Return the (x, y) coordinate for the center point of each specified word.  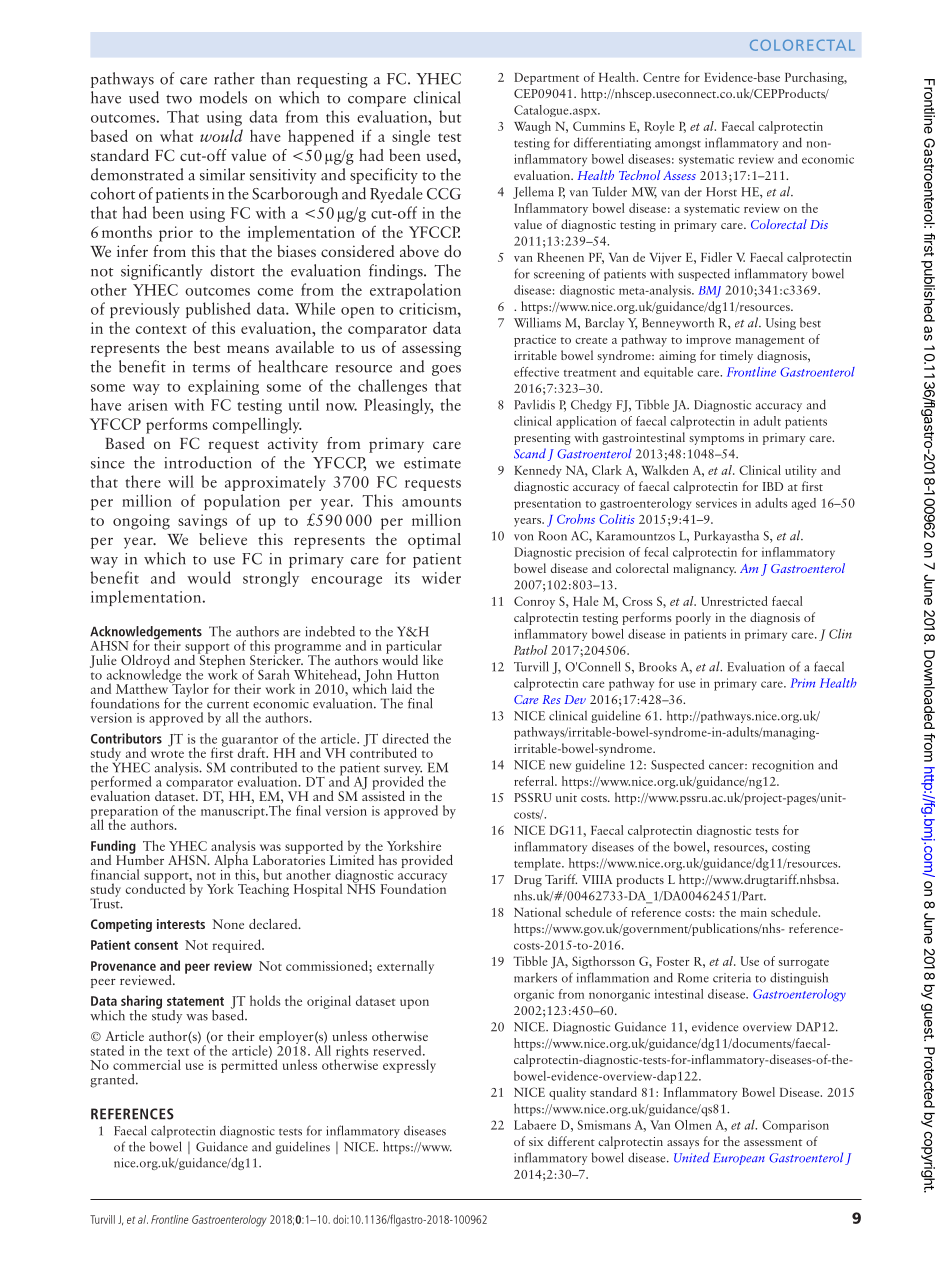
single (411, 137)
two (179, 99)
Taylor (189, 690)
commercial (147, 1064)
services (716, 503)
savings (202, 522)
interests (181, 924)
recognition (783, 766)
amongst (678, 145)
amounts (431, 502)
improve (708, 340)
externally (405, 967)
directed (405, 738)
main (754, 912)
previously (145, 310)
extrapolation (415, 291)
